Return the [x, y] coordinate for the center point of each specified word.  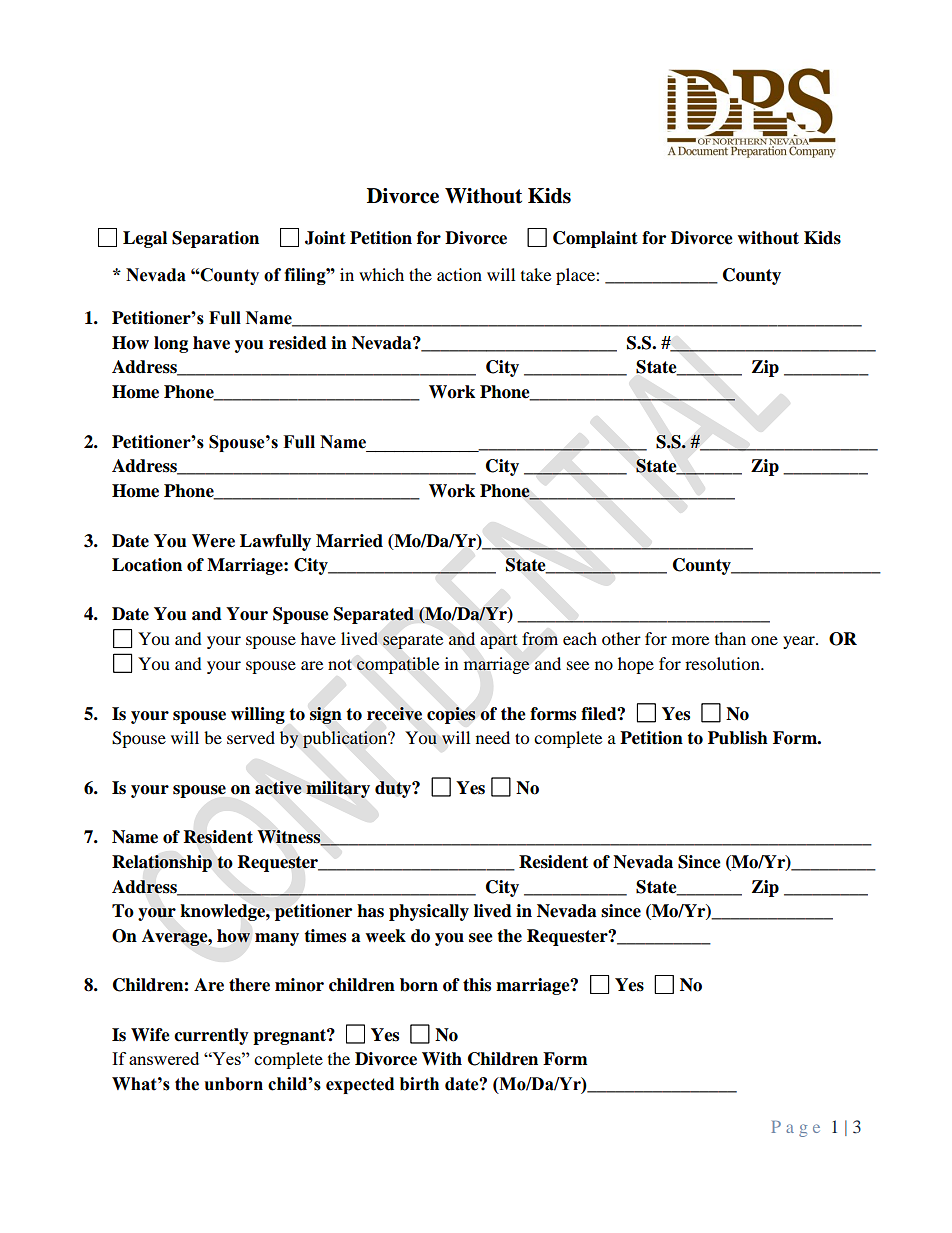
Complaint [595, 239]
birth [419, 1084]
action [459, 274]
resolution [723, 663]
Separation [215, 239]
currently [211, 1036]
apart [498, 642]
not [340, 664]
